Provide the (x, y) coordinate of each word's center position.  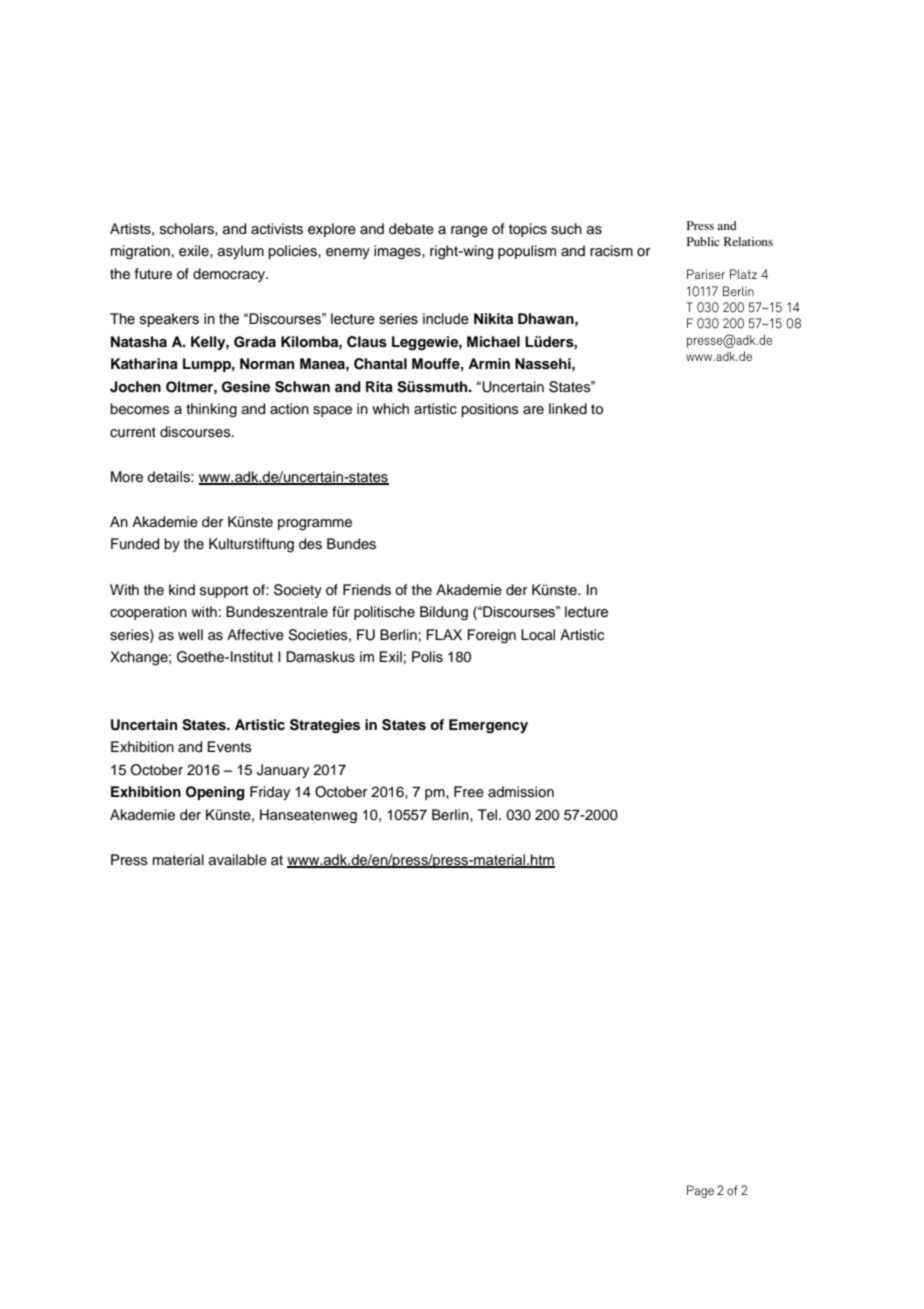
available (238, 860)
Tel (489, 815)
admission (521, 792)
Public (703, 241)
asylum (241, 252)
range (469, 232)
